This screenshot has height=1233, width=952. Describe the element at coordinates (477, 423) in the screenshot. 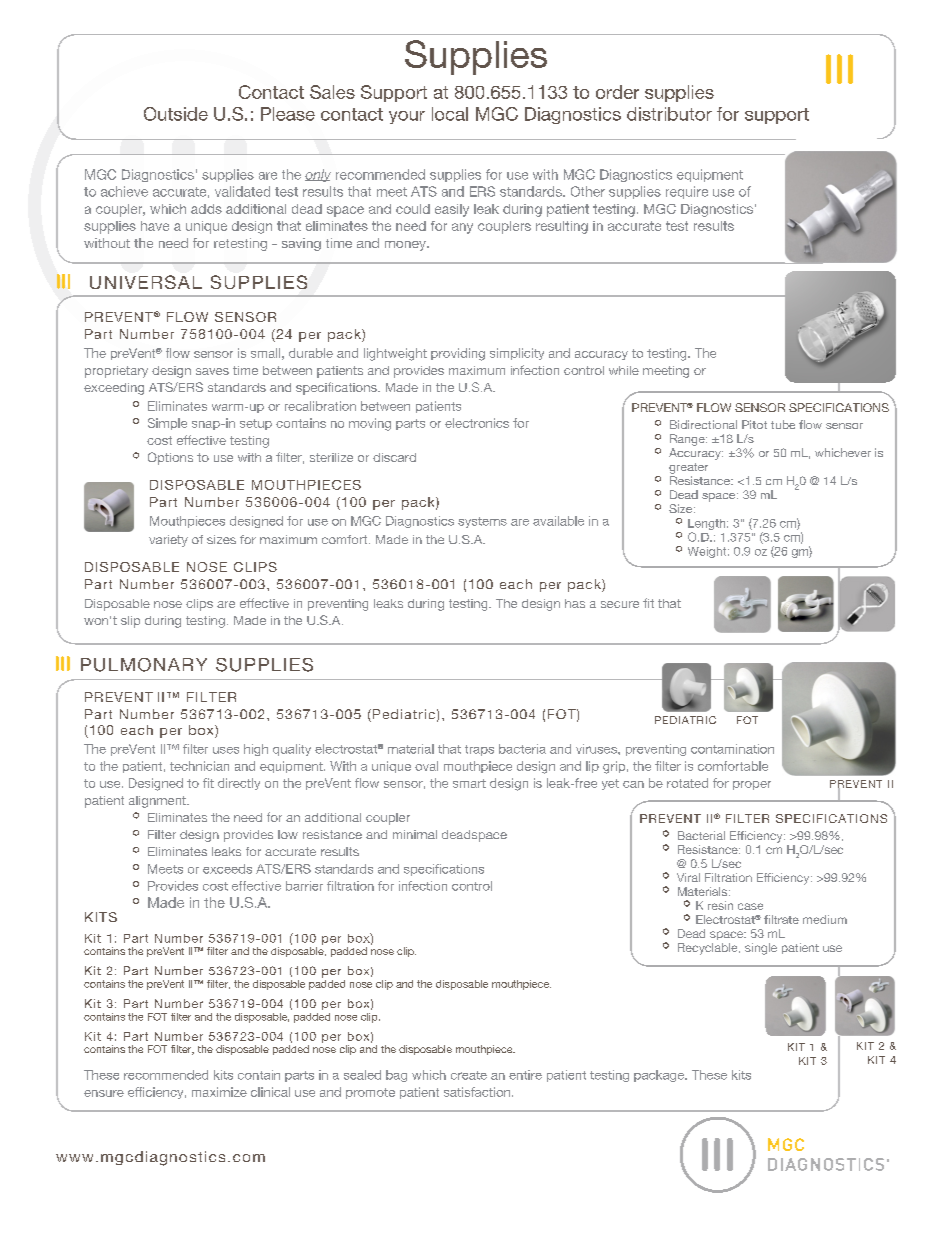

I see `electronics` at that location.
